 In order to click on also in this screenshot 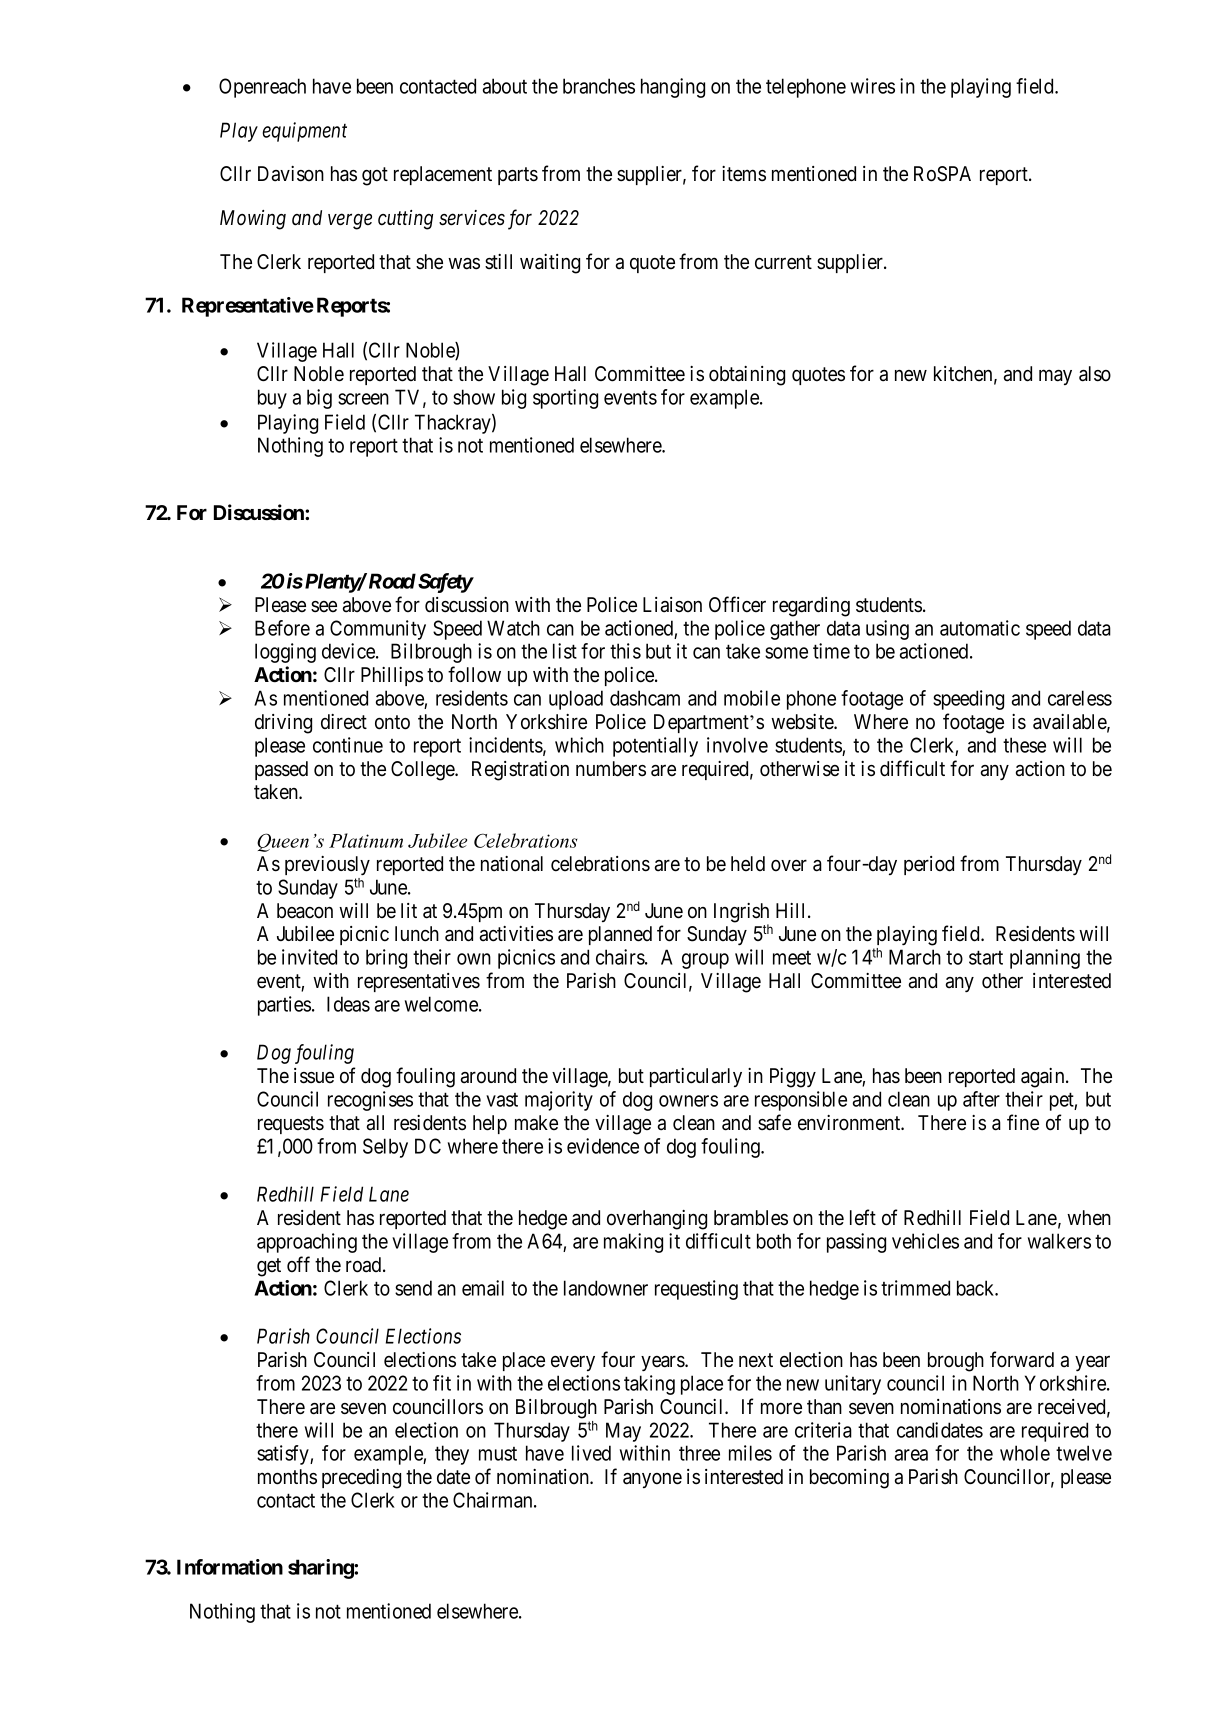, I will do `click(1095, 374)`.
